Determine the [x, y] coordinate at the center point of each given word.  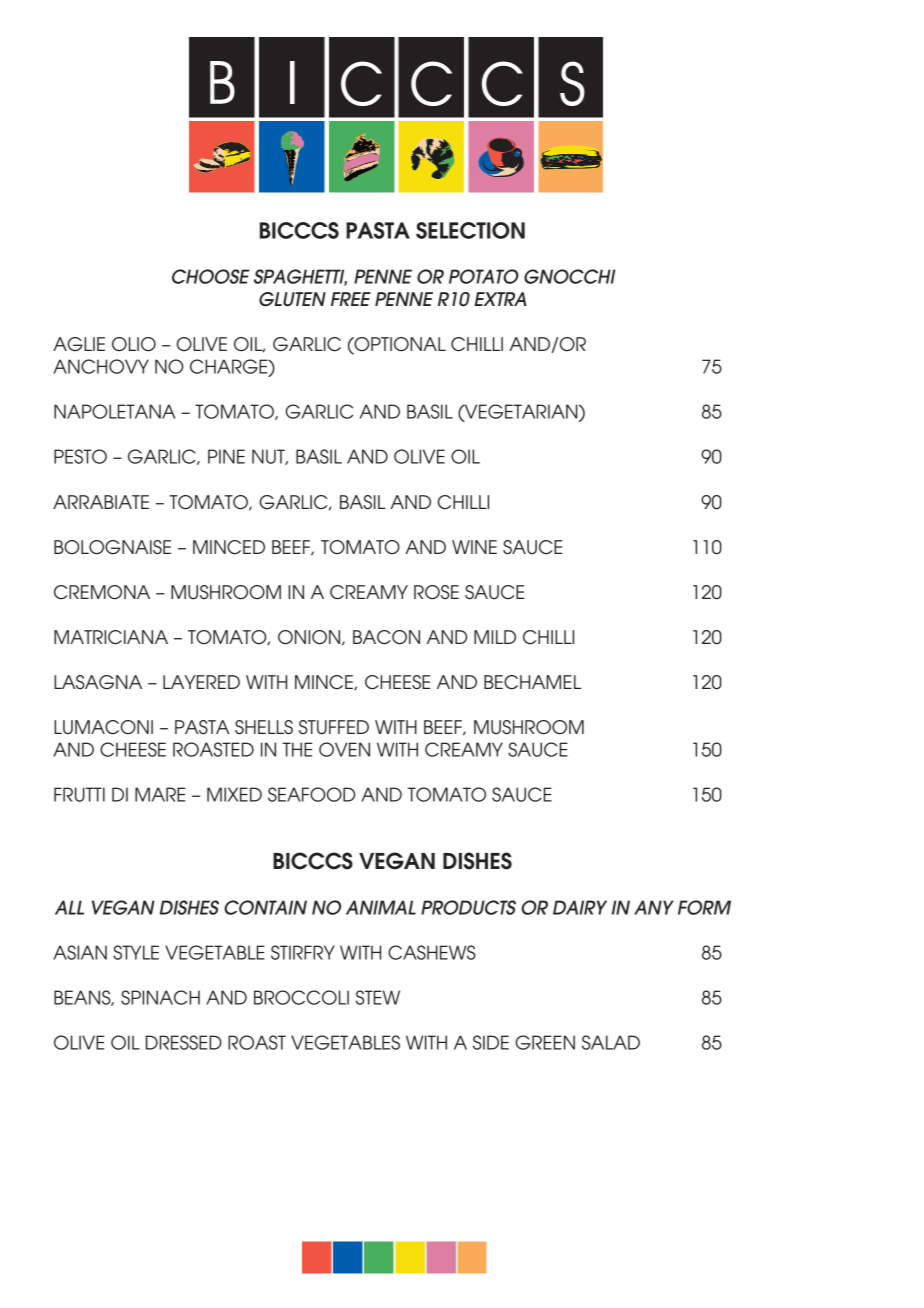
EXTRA [500, 299]
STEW [378, 997]
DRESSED [184, 1042]
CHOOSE [211, 276]
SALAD [611, 1042]
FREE [351, 299]
